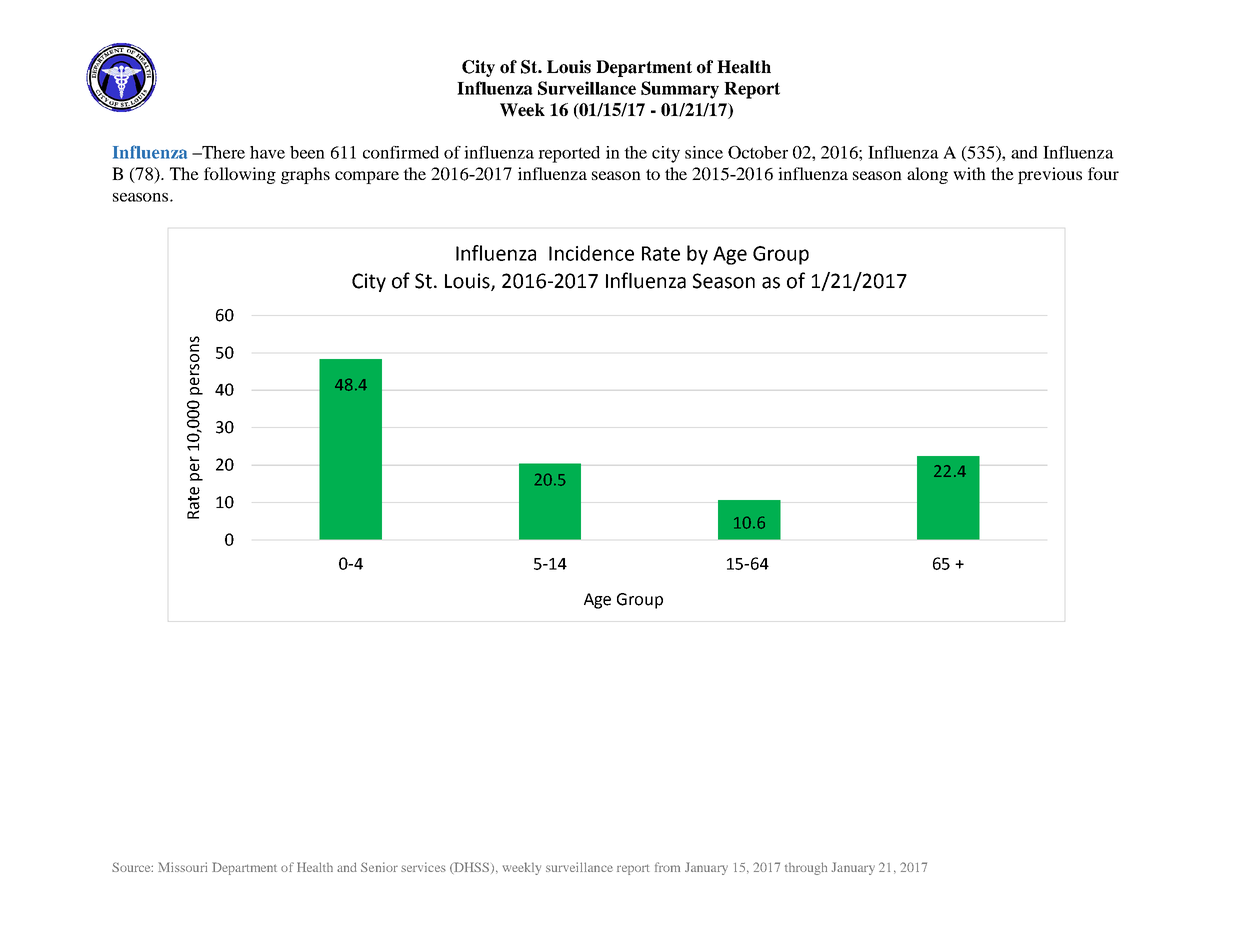  Describe the element at coordinates (680, 90) in the image. I see `Summary` at that location.
